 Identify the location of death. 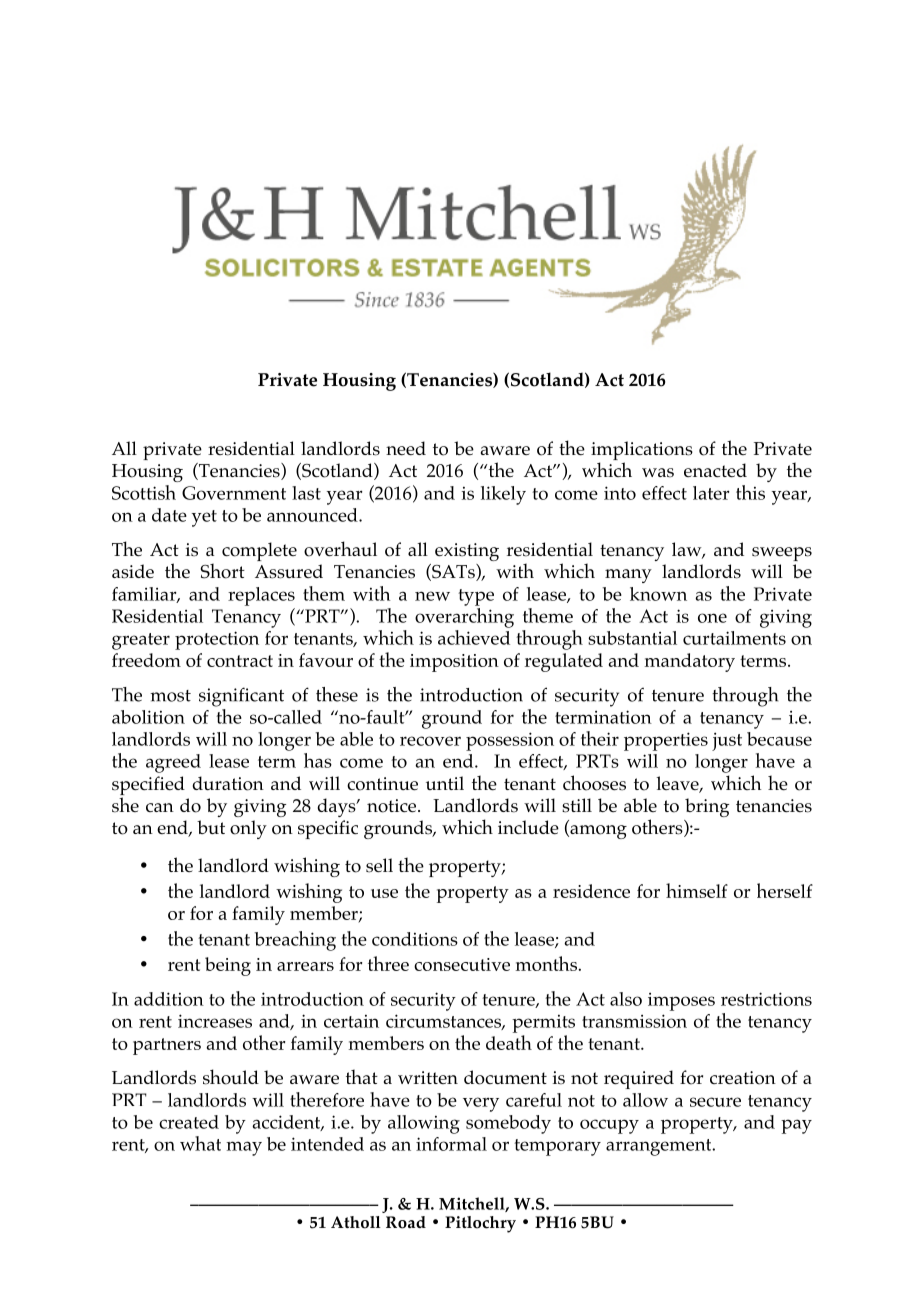
(509, 1042).
